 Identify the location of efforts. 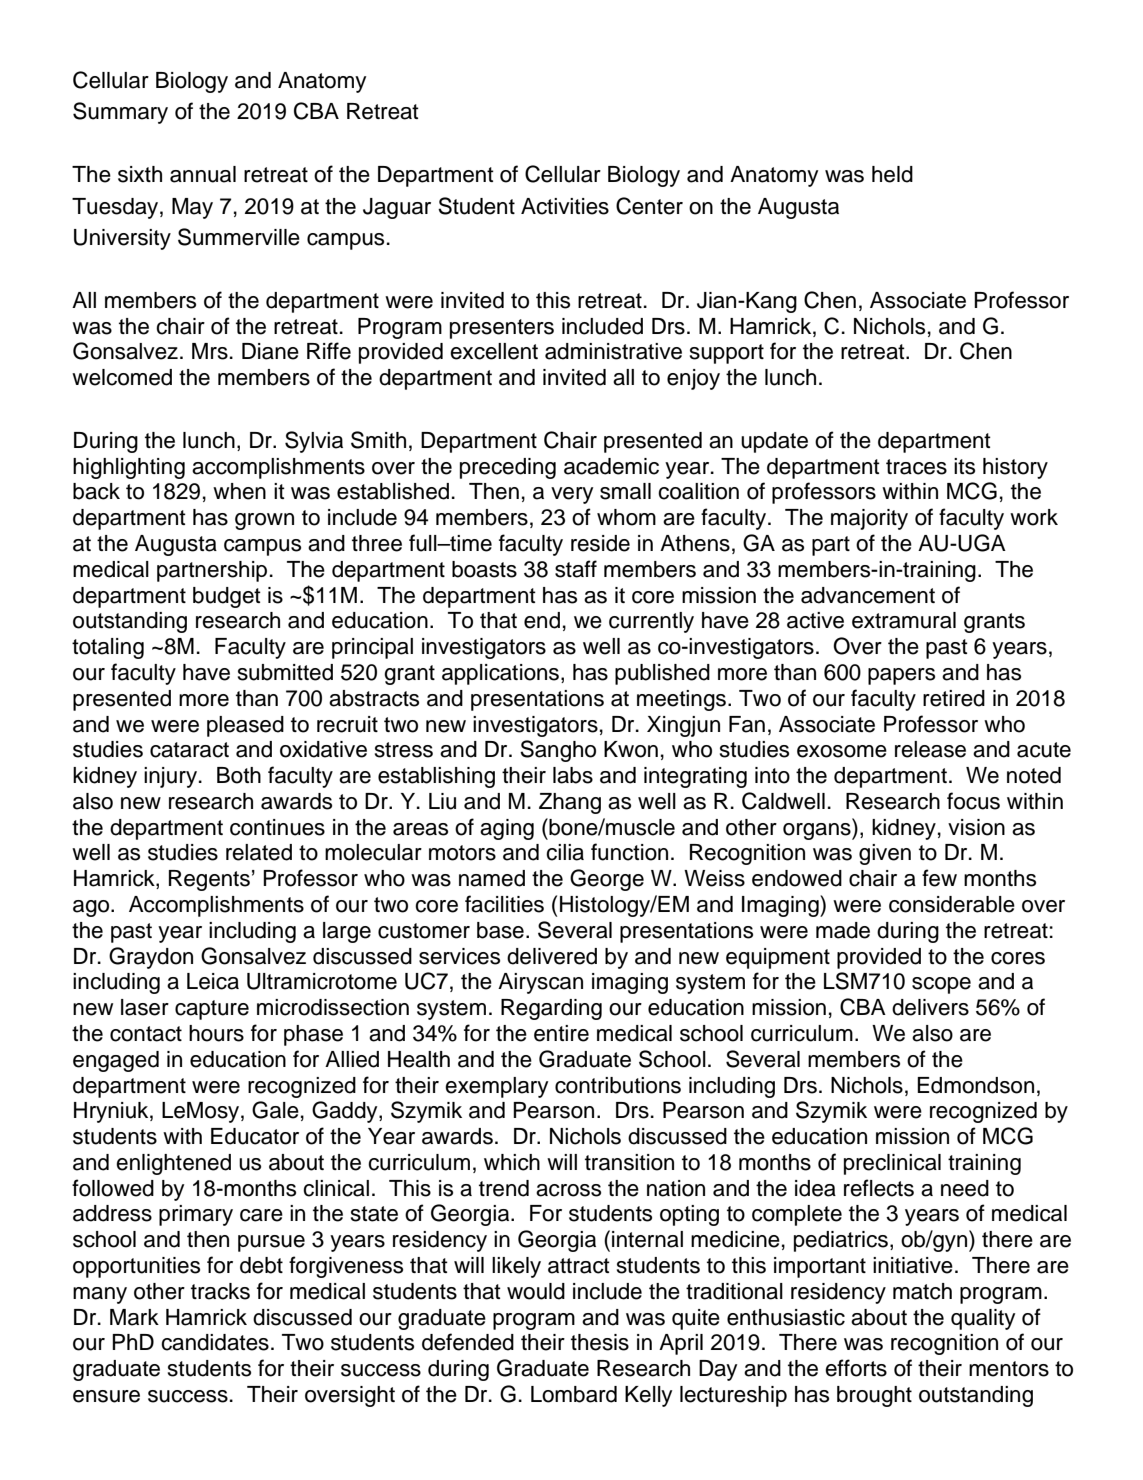
(856, 1368).
